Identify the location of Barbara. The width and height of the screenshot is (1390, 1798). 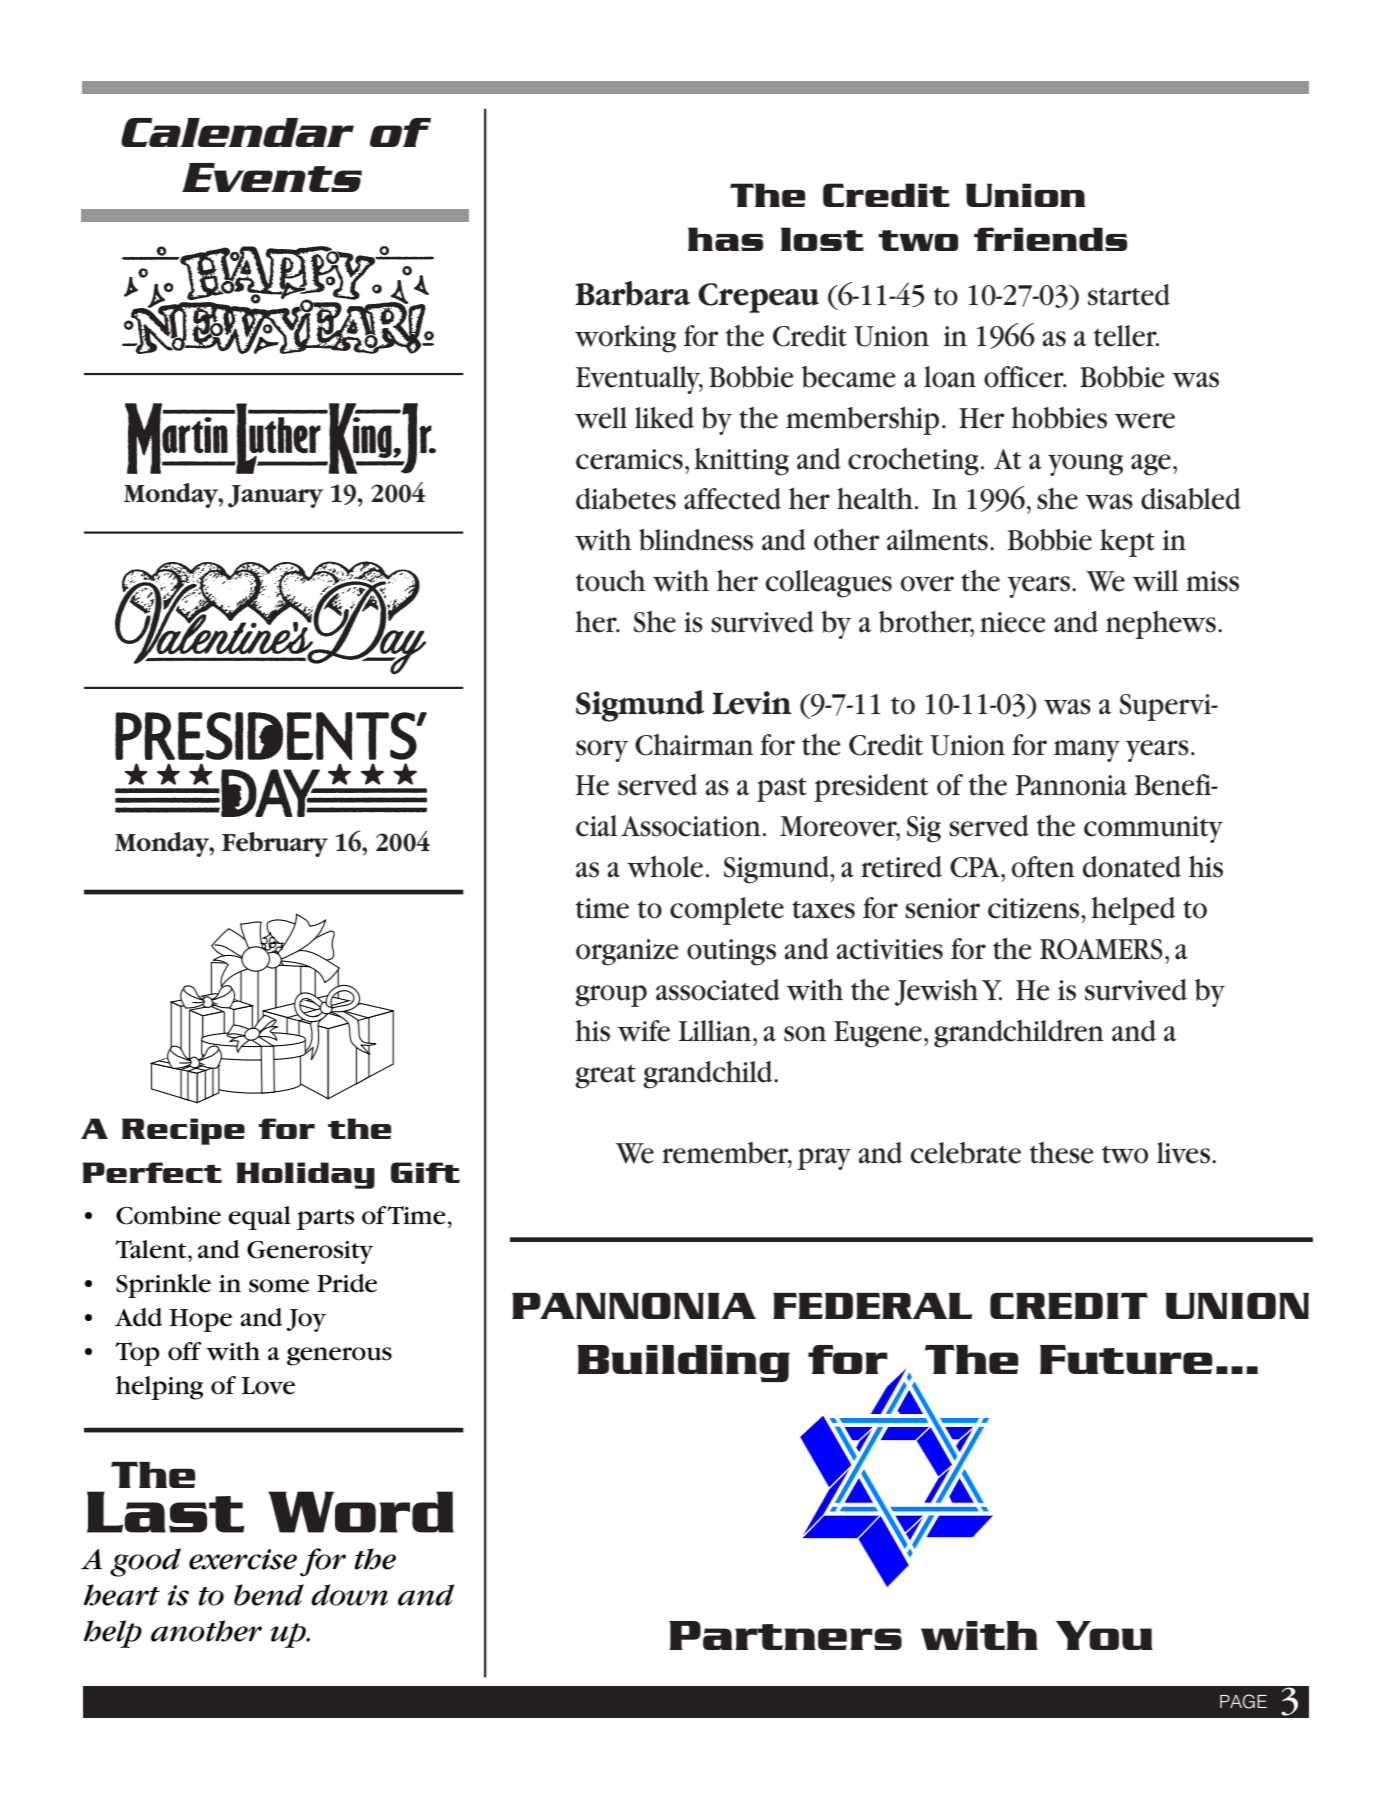
(632, 293).
